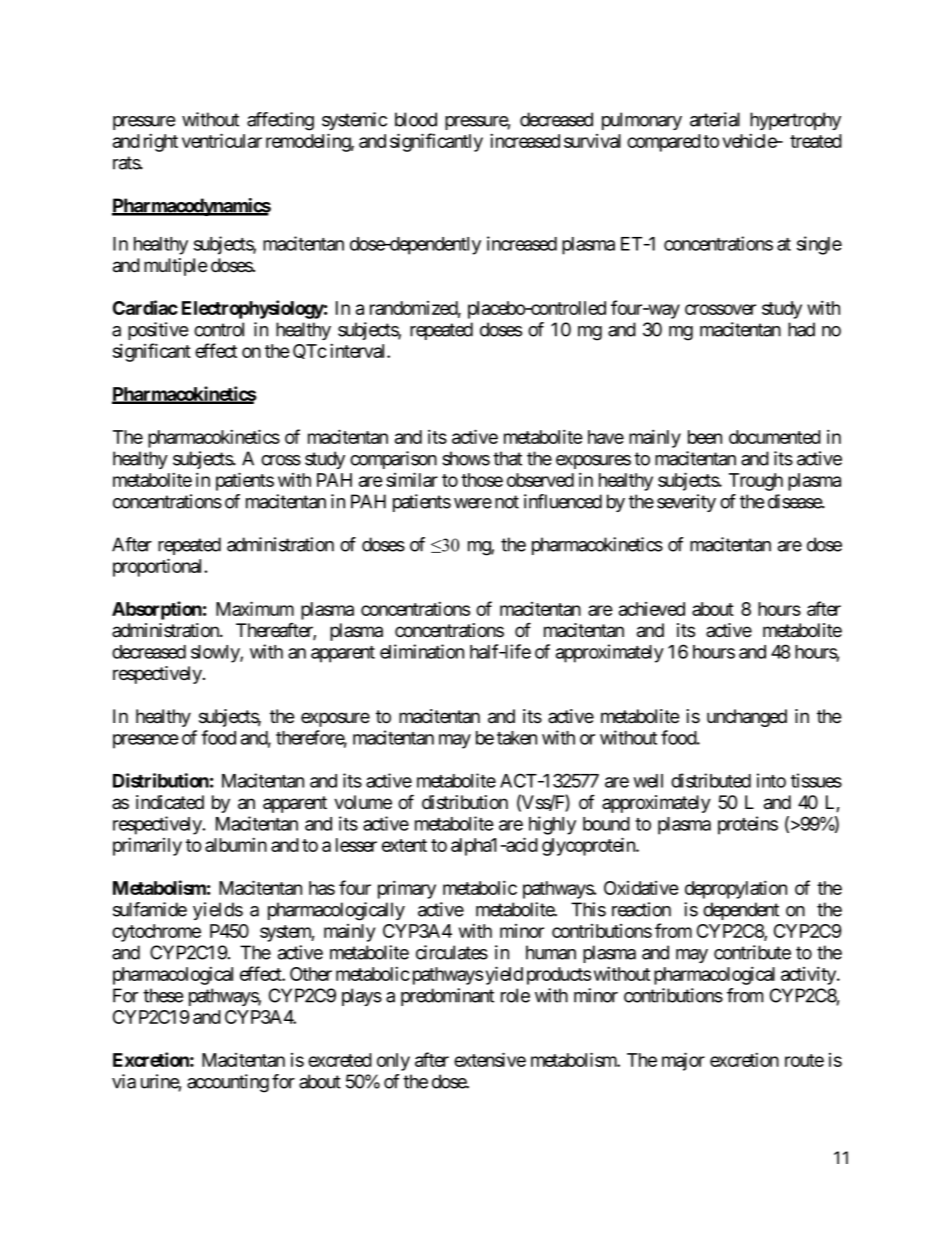 Image resolution: width=952 pixels, height=1233 pixels. Describe the element at coordinates (705, 437) in the document. I see `been` at that location.
